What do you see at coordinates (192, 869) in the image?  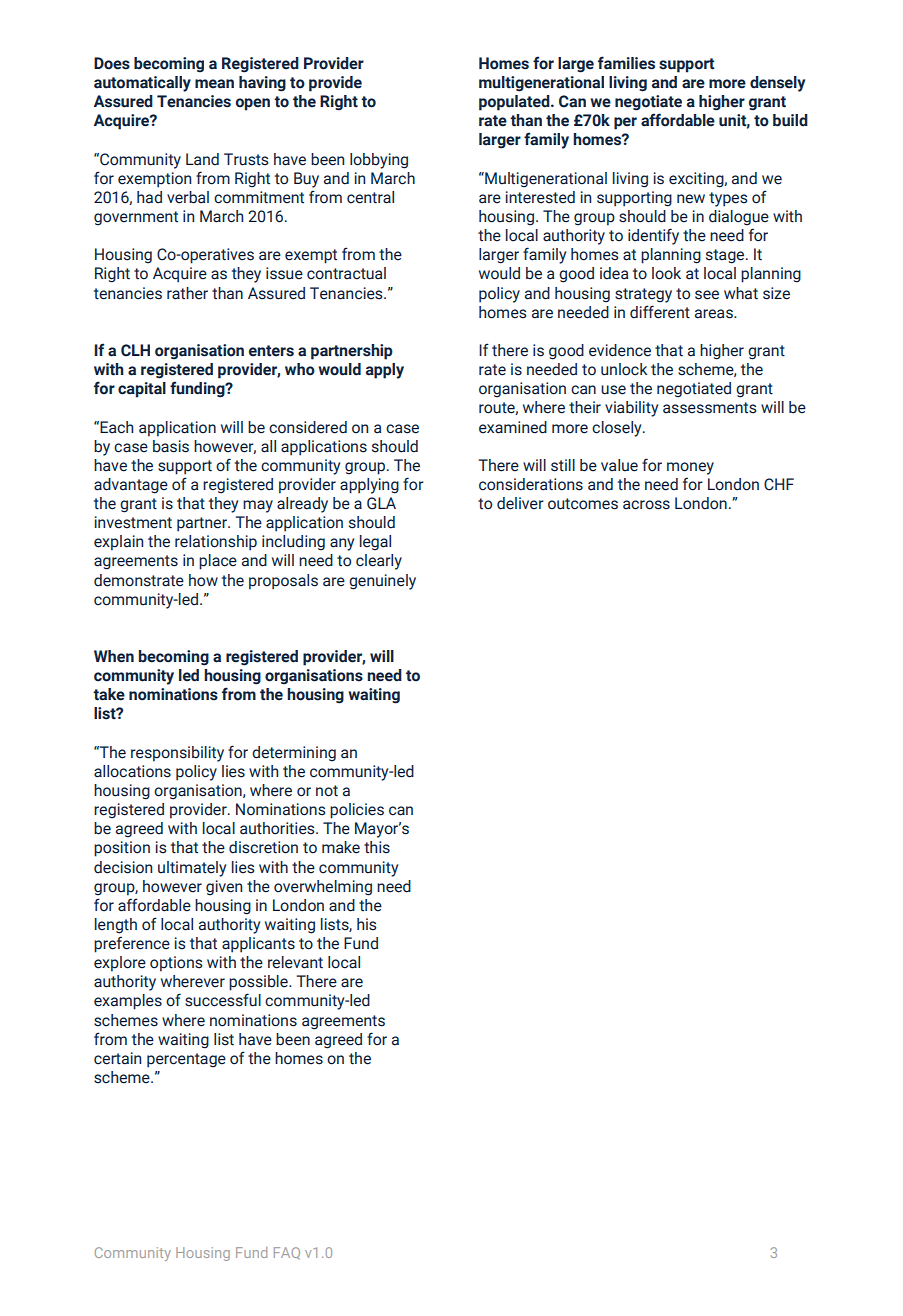 I see `ultimately` at bounding box center [192, 869].
